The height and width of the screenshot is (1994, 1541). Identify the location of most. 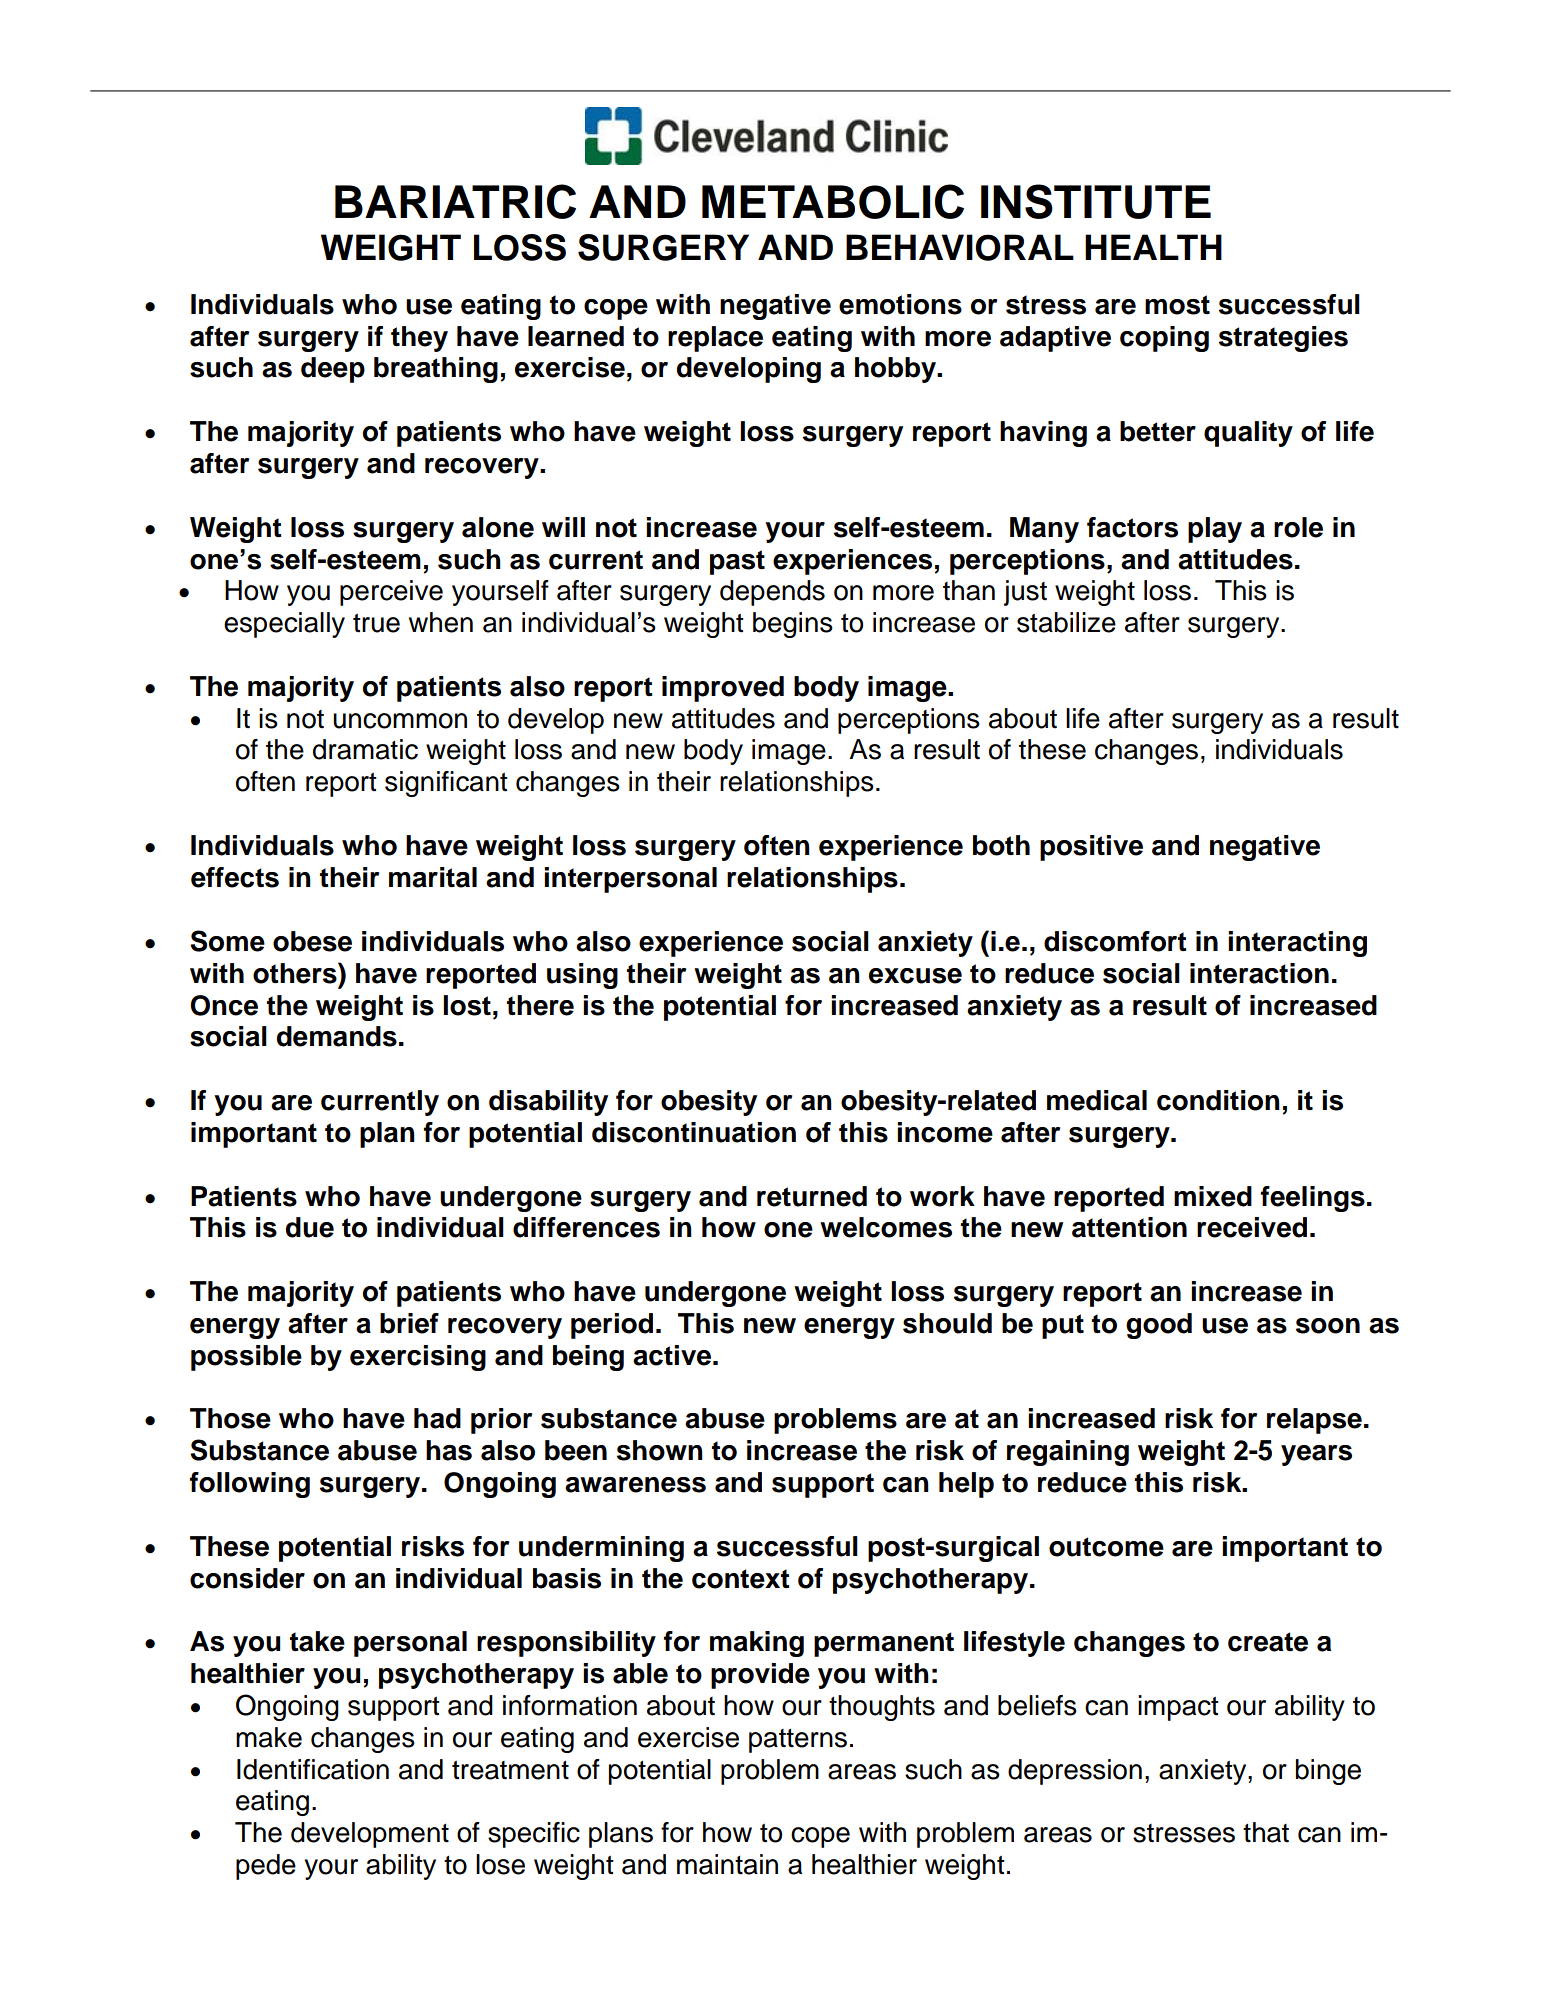
(1177, 305).
